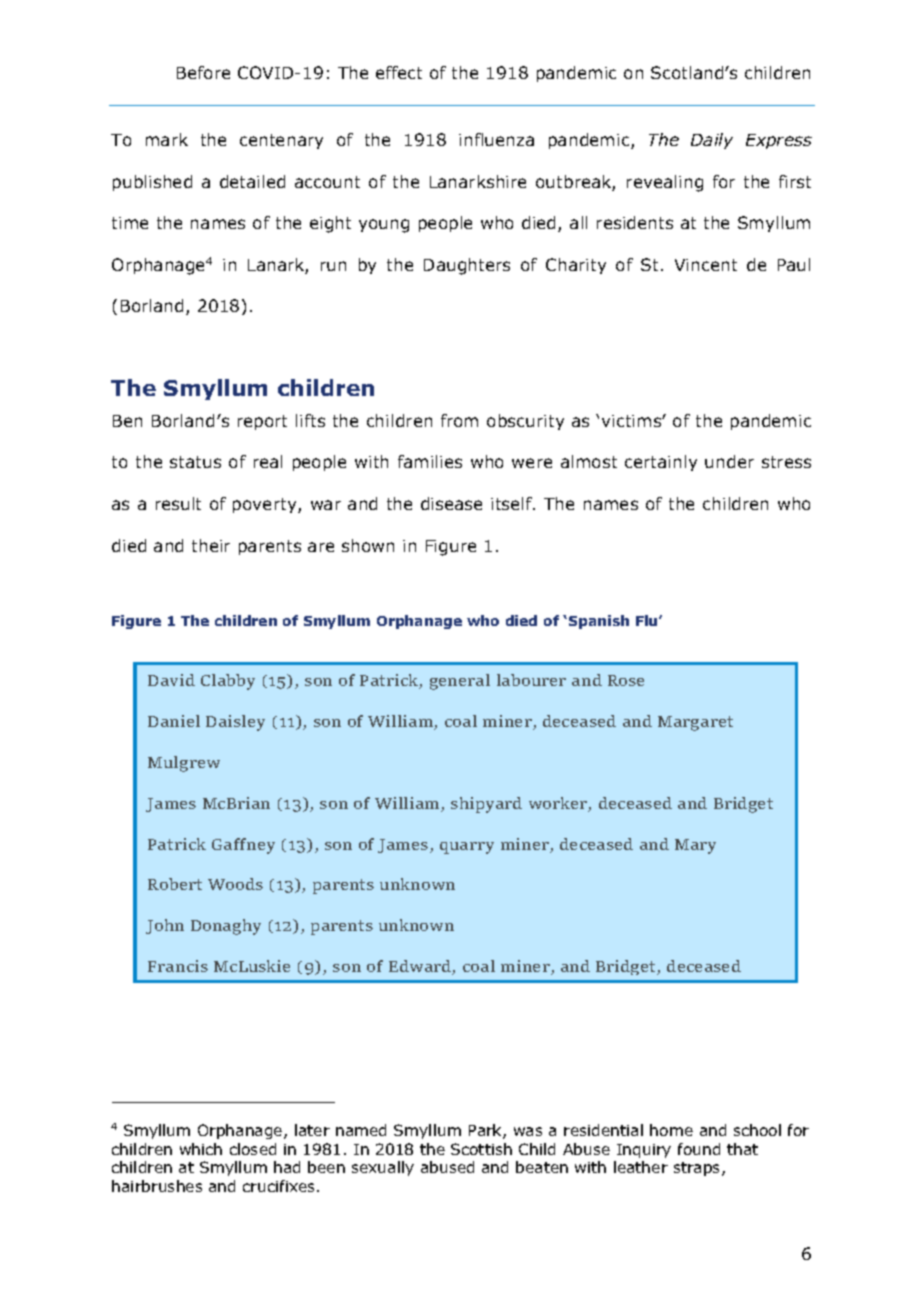 This screenshot has width=924, height=1308. Describe the element at coordinates (171, 680) in the screenshot. I see `David` at that location.
